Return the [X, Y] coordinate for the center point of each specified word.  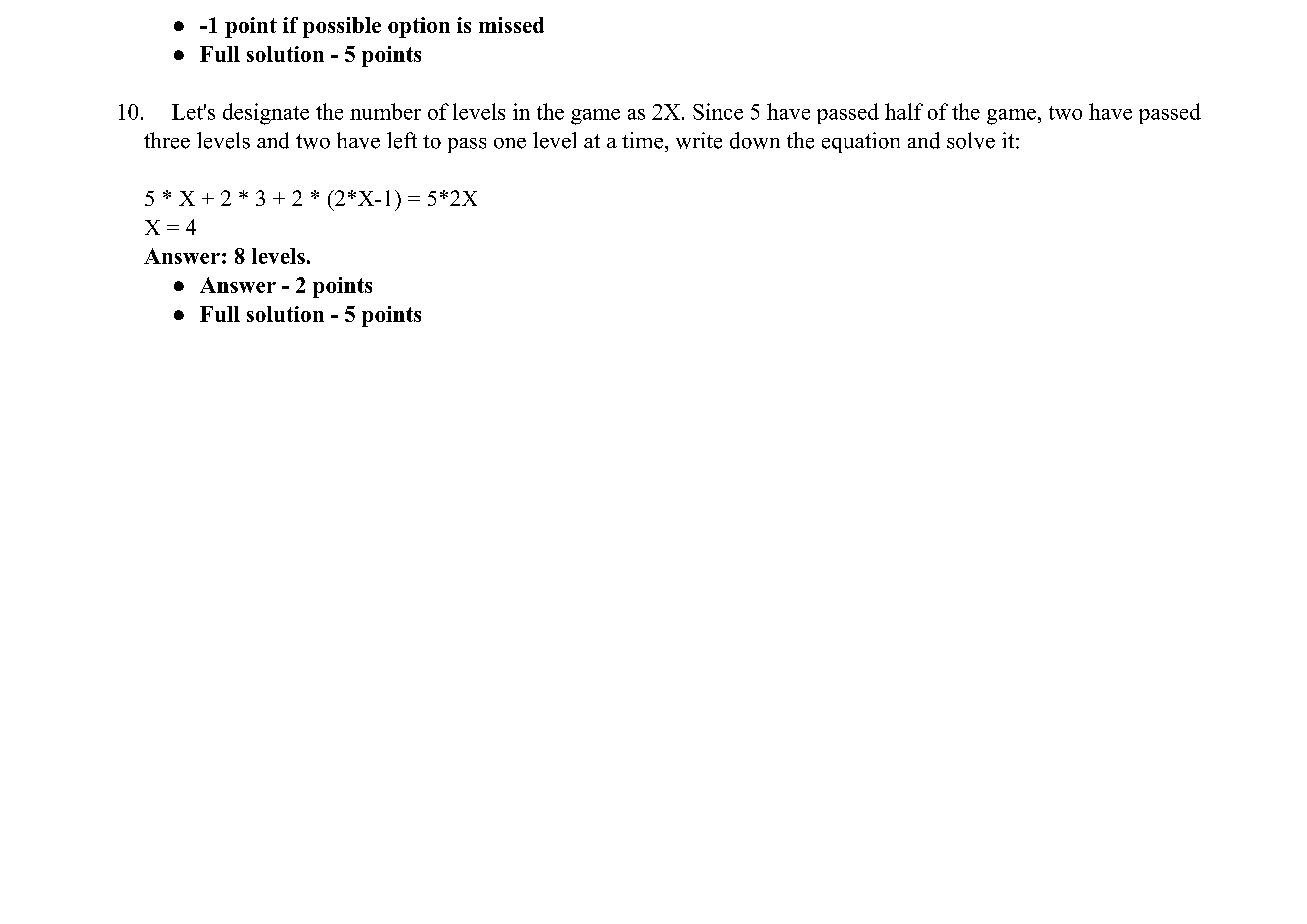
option [419, 27]
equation [861, 142]
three [167, 140]
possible [342, 27]
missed [511, 25]
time [642, 140]
